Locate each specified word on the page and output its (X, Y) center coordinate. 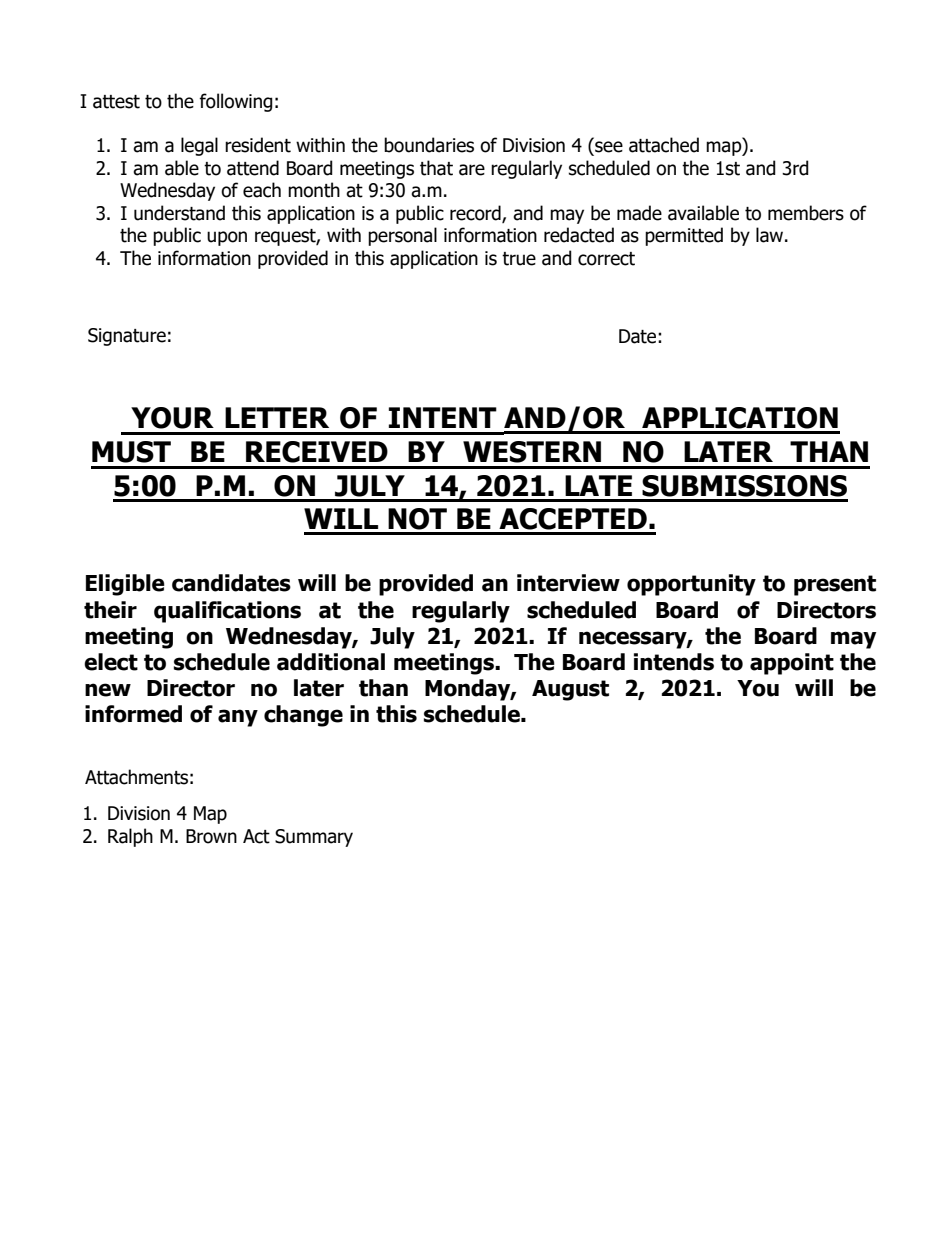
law (771, 235)
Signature (127, 337)
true (519, 259)
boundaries (429, 145)
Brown (211, 836)
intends (674, 662)
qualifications (227, 612)
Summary (314, 838)
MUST (131, 452)
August (570, 690)
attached (664, 145)
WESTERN (532, 452)
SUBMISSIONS (744, 486)
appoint (792, 664)
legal (199, 146)
